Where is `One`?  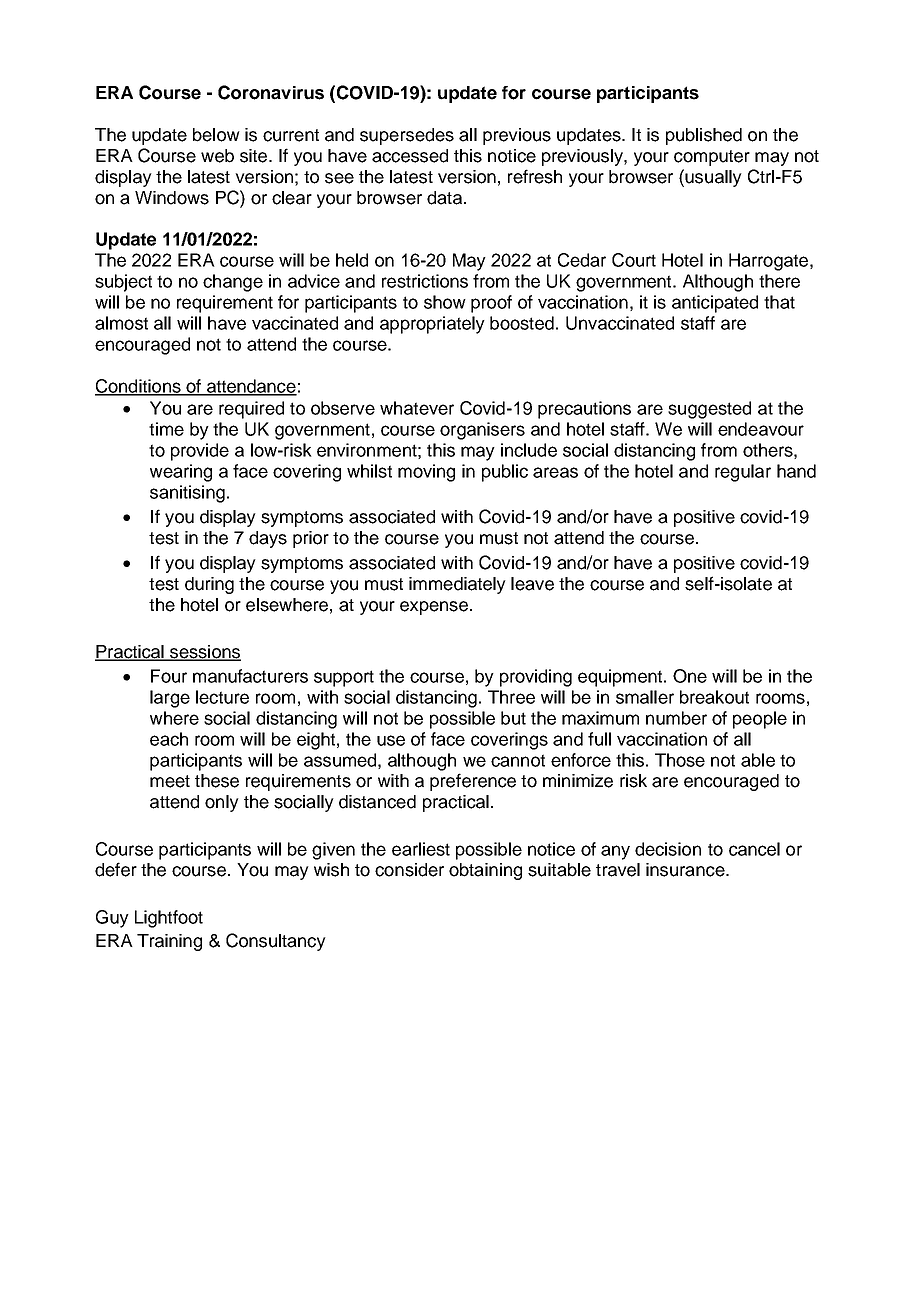
One is located at coordinates (690, 676).
